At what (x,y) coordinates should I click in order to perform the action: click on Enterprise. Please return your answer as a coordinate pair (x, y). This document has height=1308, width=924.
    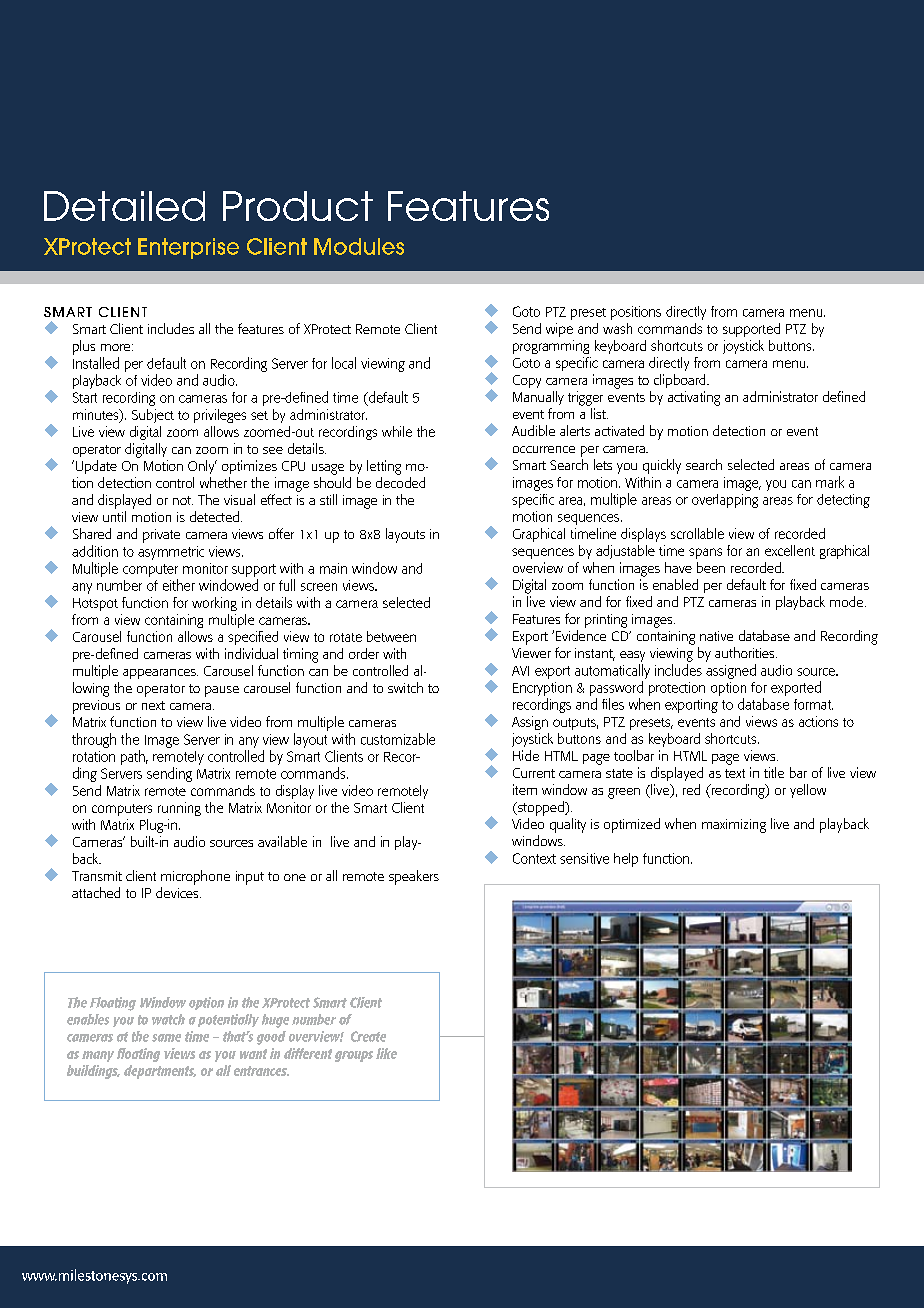
    Looking at the image, I should click on (188, 248).
